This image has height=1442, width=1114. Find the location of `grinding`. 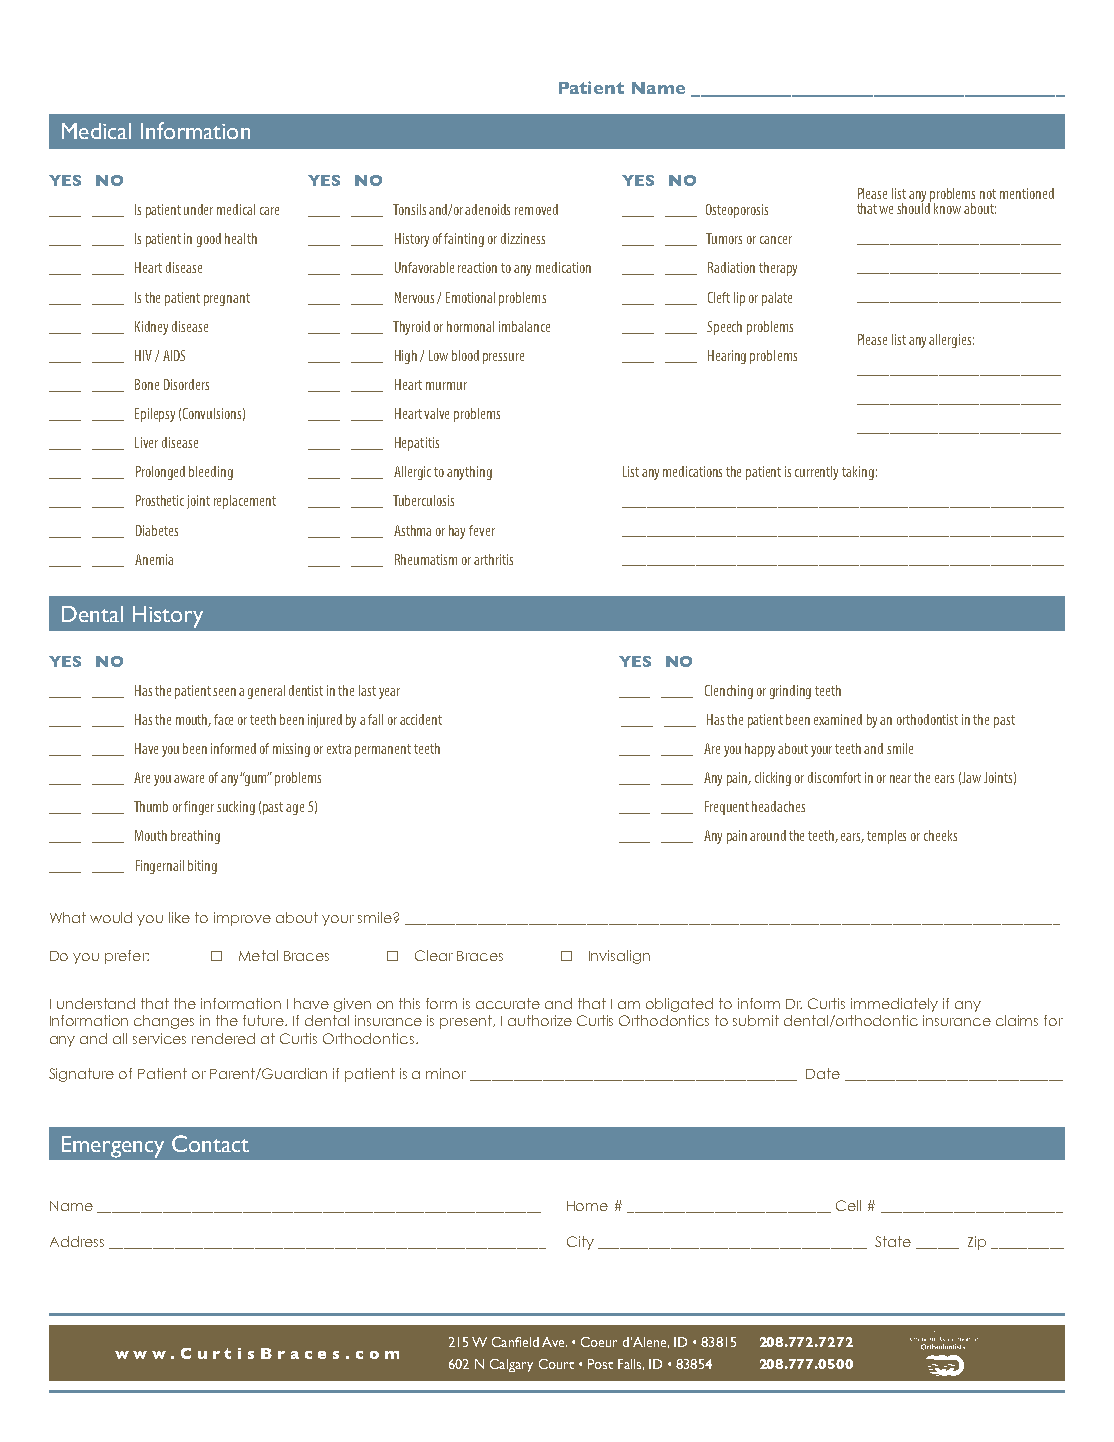

grinding is located at coordinates (790, 692).
